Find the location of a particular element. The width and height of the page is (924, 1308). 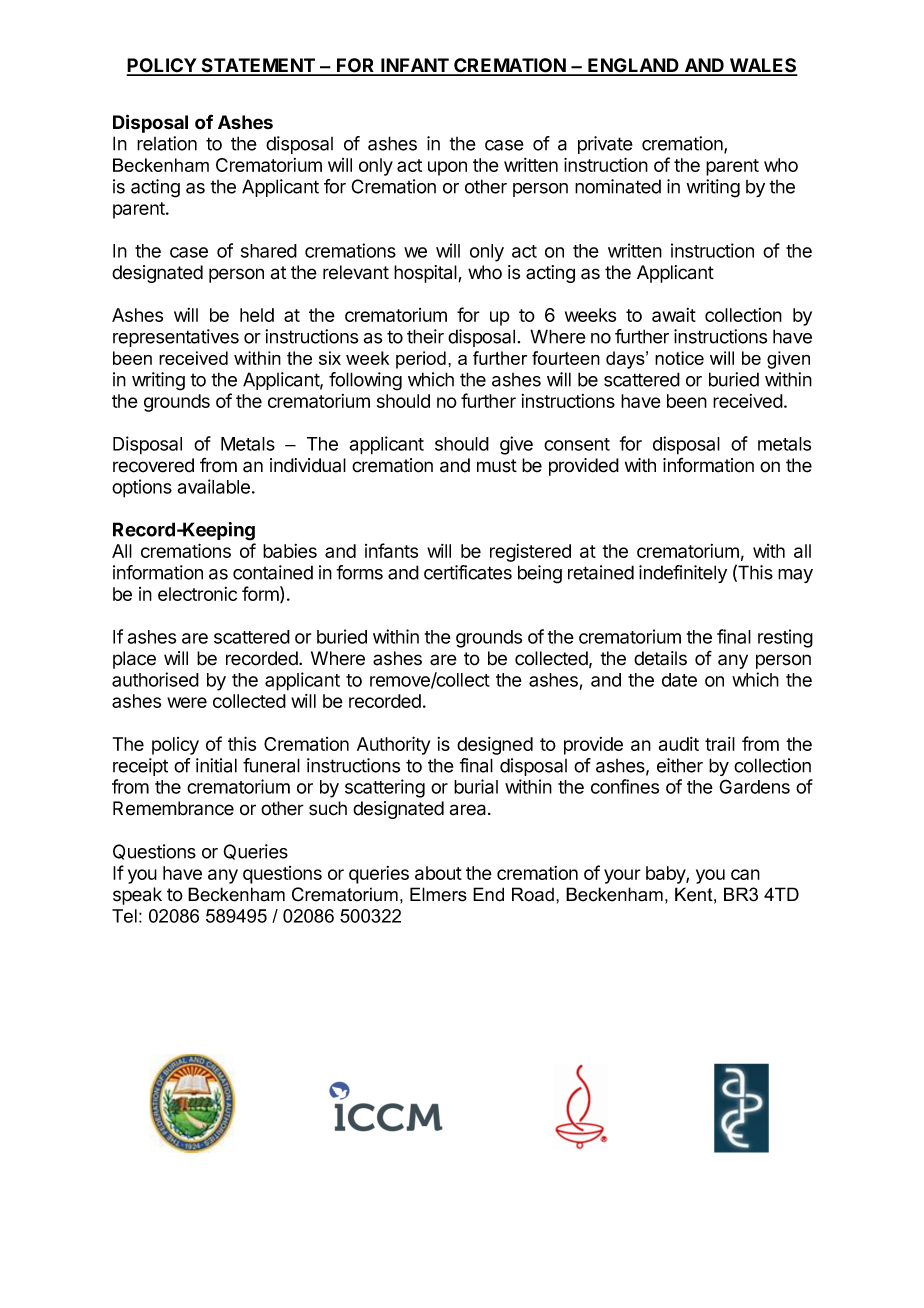

about is located at coordinates (438, 873).
